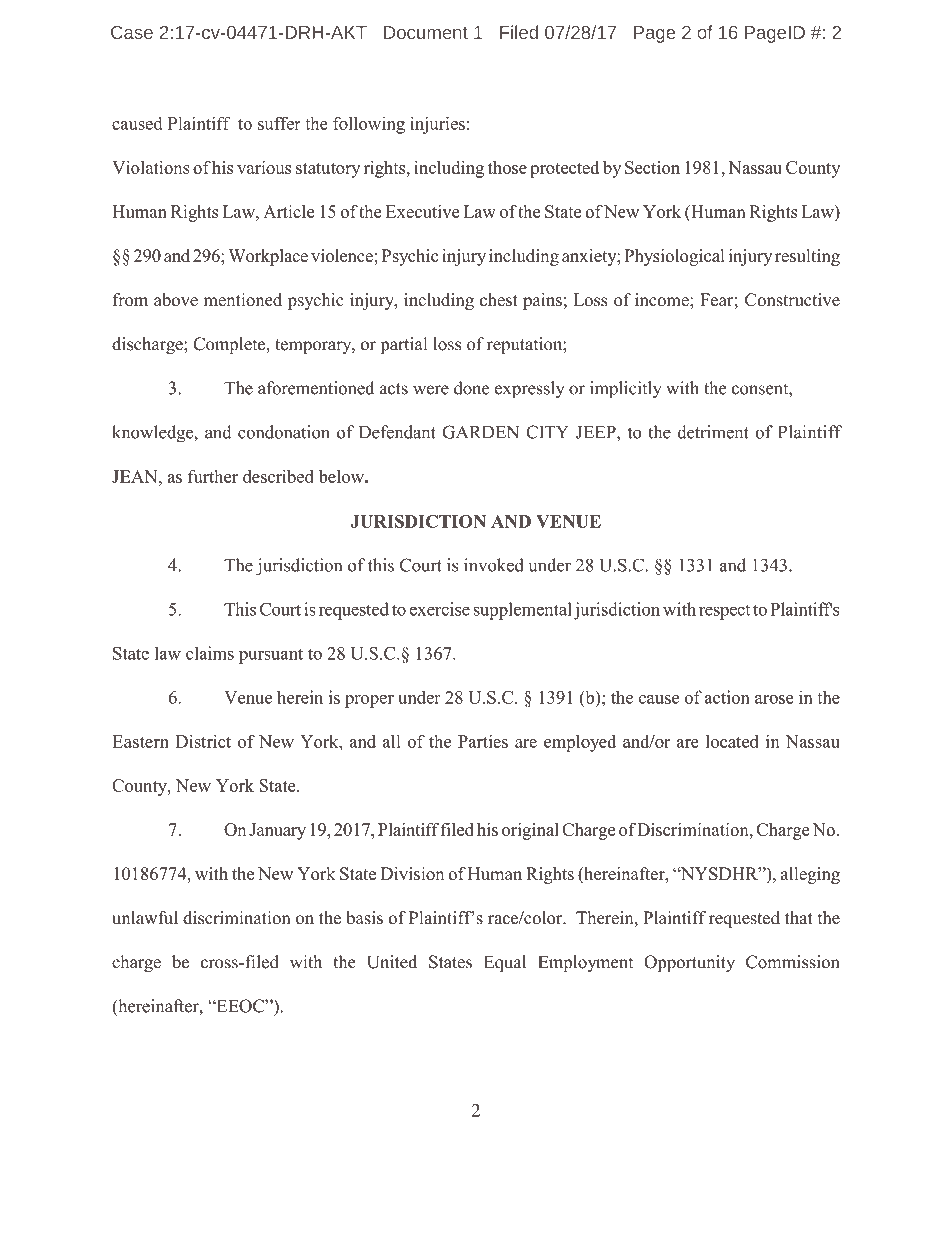 The height and width of the screenshot is (1233, 952). I want to click on Section, so click(652, 167).
